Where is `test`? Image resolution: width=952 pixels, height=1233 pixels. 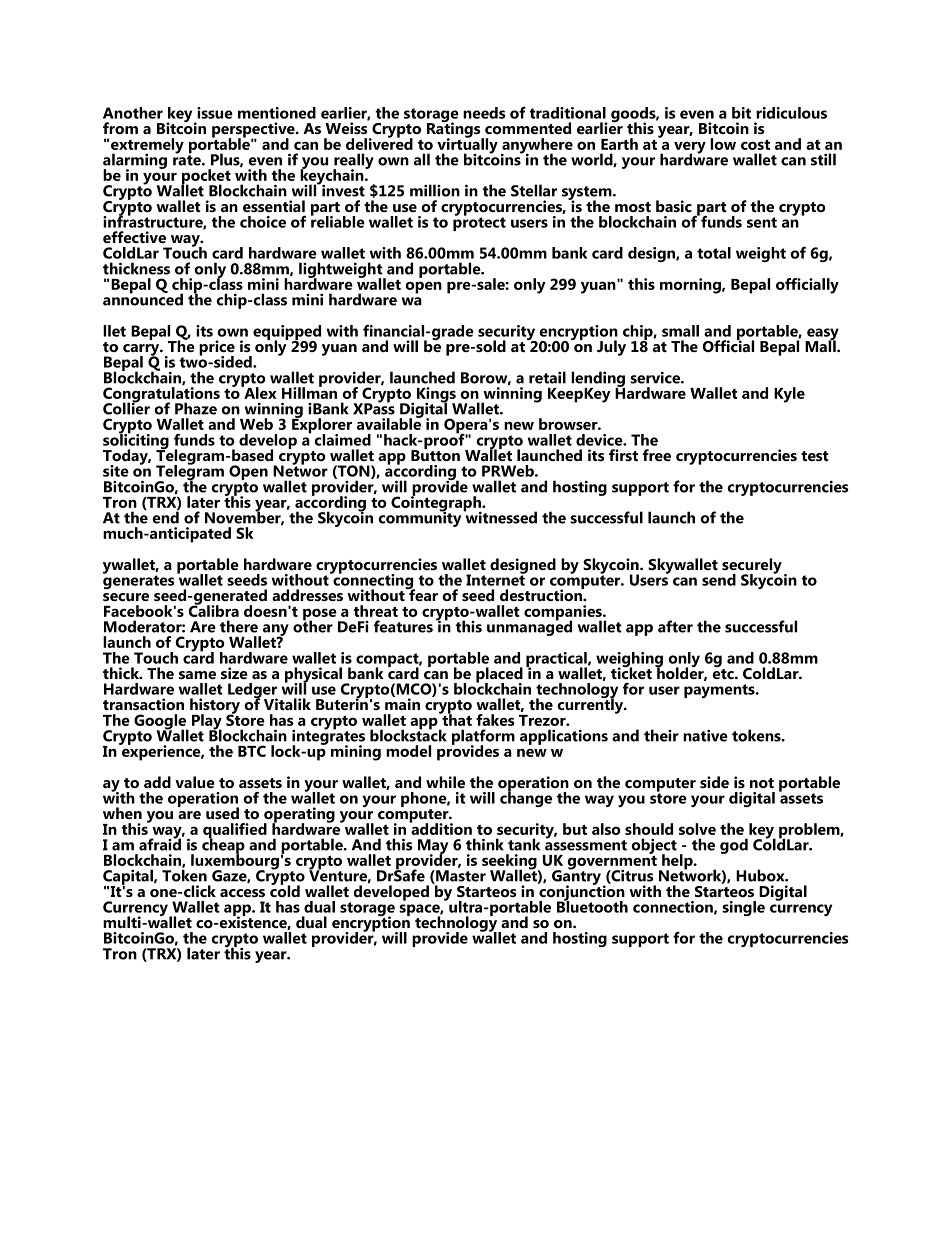 test is located at coordinates (815, 456).
